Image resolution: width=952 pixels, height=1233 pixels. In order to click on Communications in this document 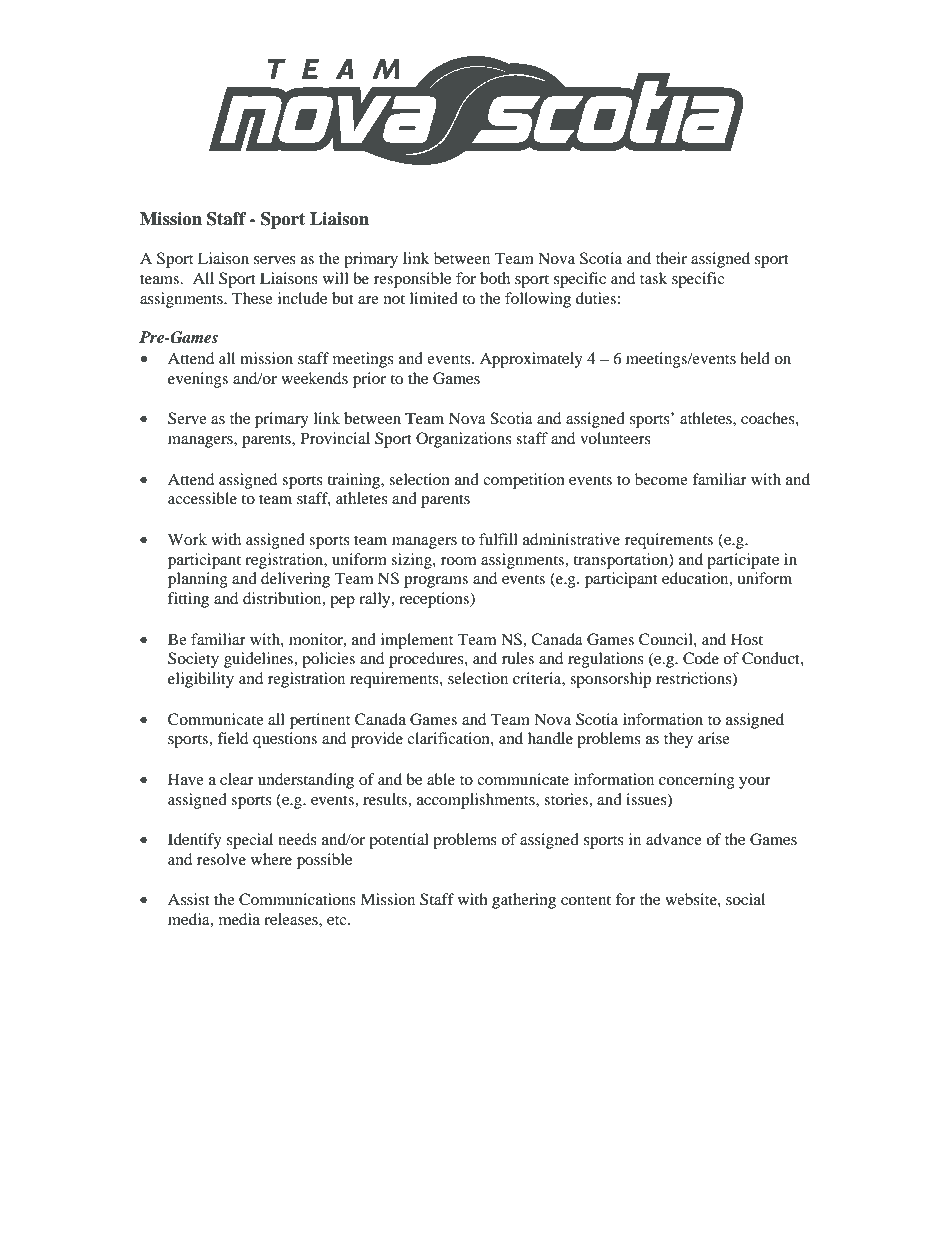, I will do `click(297, 899)`.
